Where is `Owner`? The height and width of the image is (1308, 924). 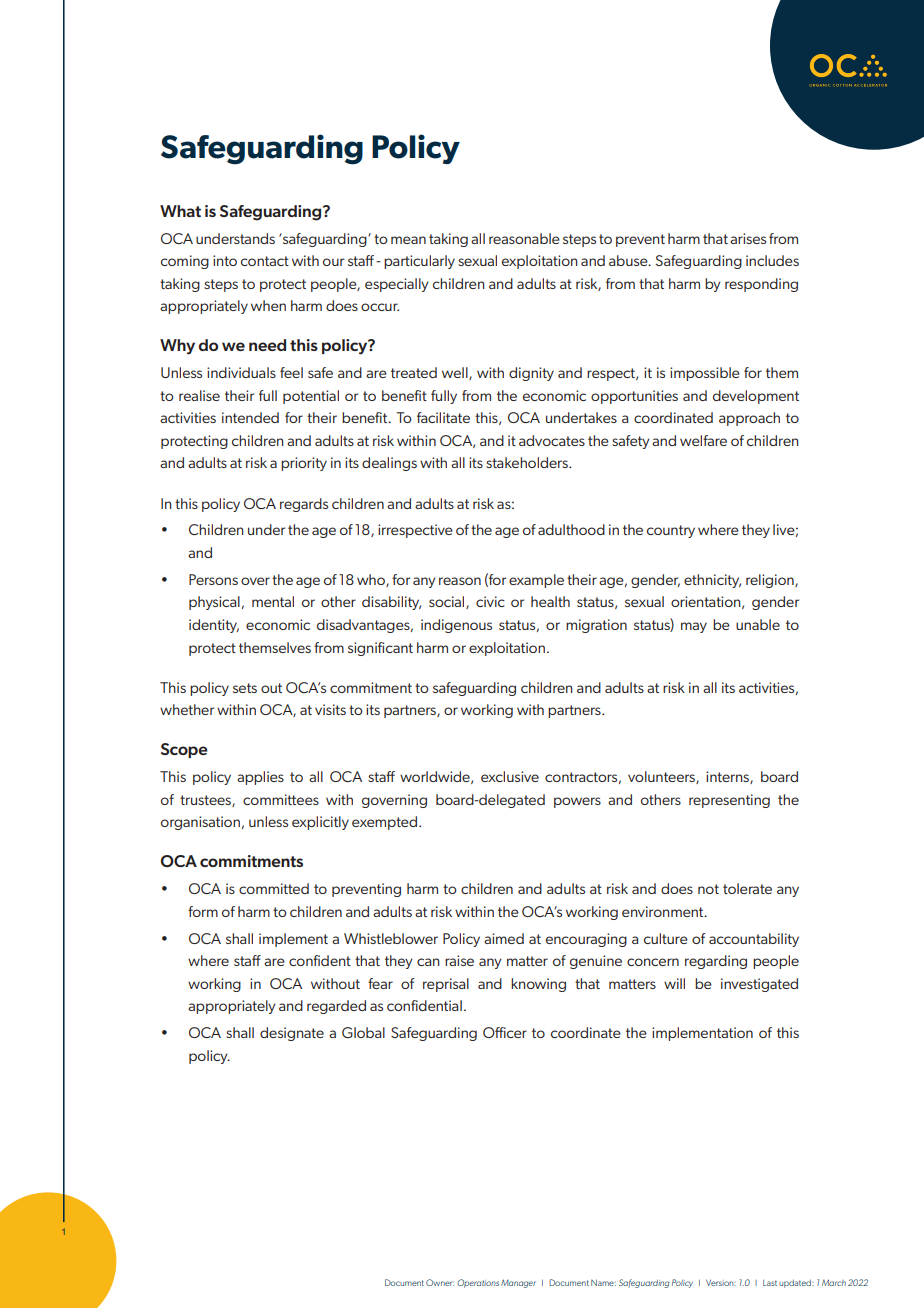 Owner is located at coordinates (440, 1282).
